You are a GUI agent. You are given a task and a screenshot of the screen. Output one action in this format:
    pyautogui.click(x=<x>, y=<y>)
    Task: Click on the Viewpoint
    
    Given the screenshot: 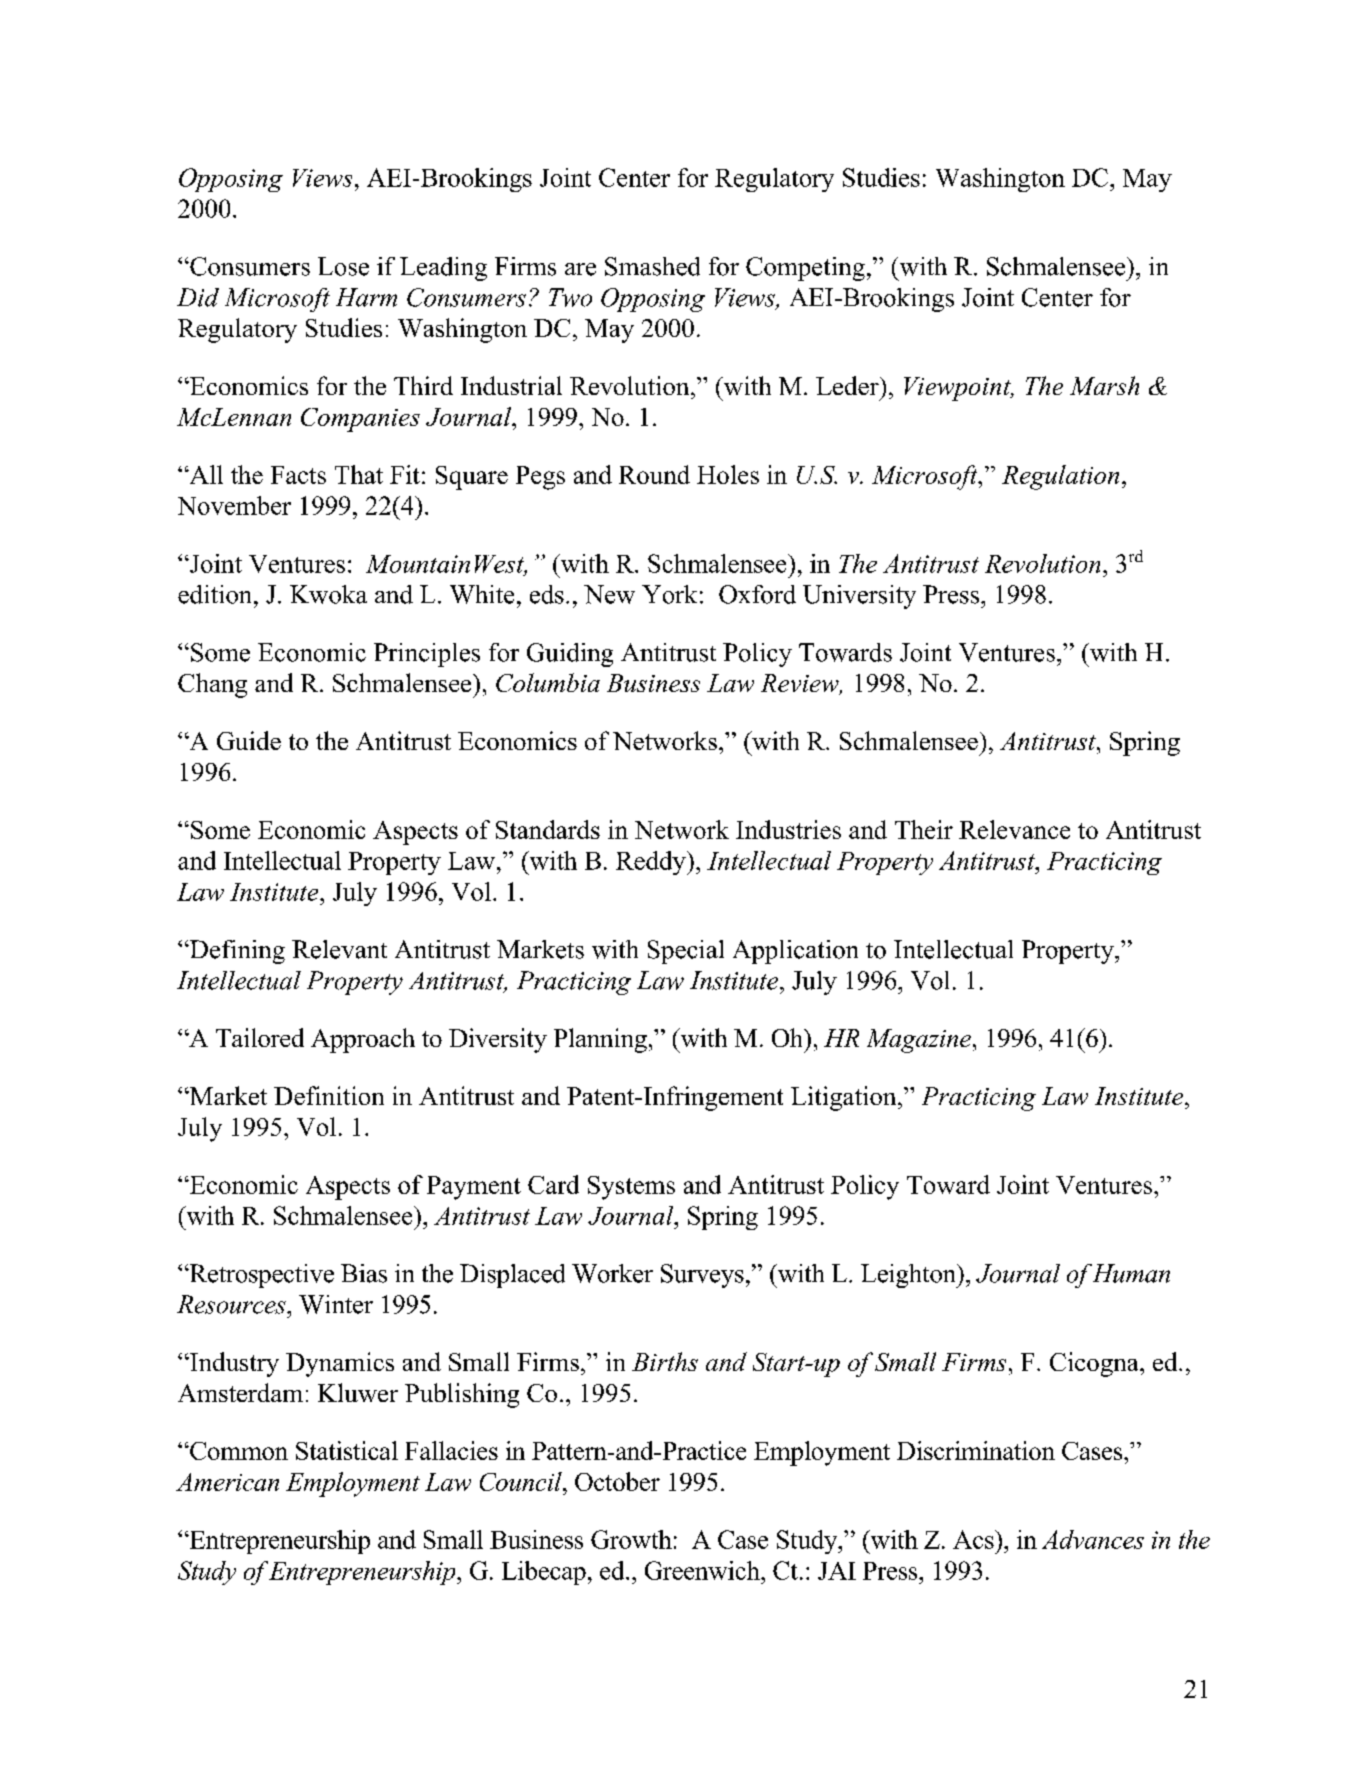 What is the action you would take?
    pyautogui.click(x=958, y=389)
